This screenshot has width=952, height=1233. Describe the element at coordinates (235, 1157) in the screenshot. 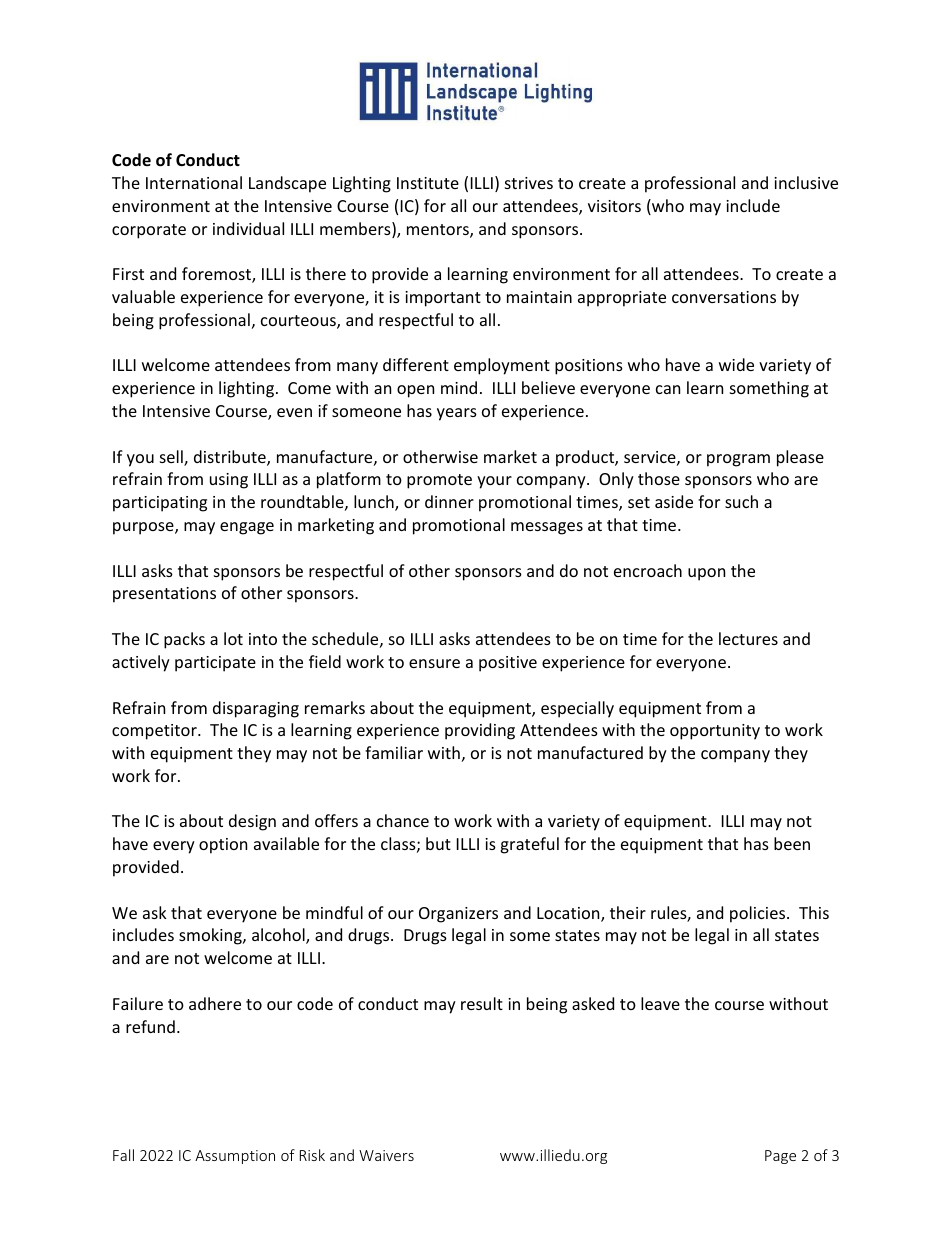

I see `Assumption` at that location.
